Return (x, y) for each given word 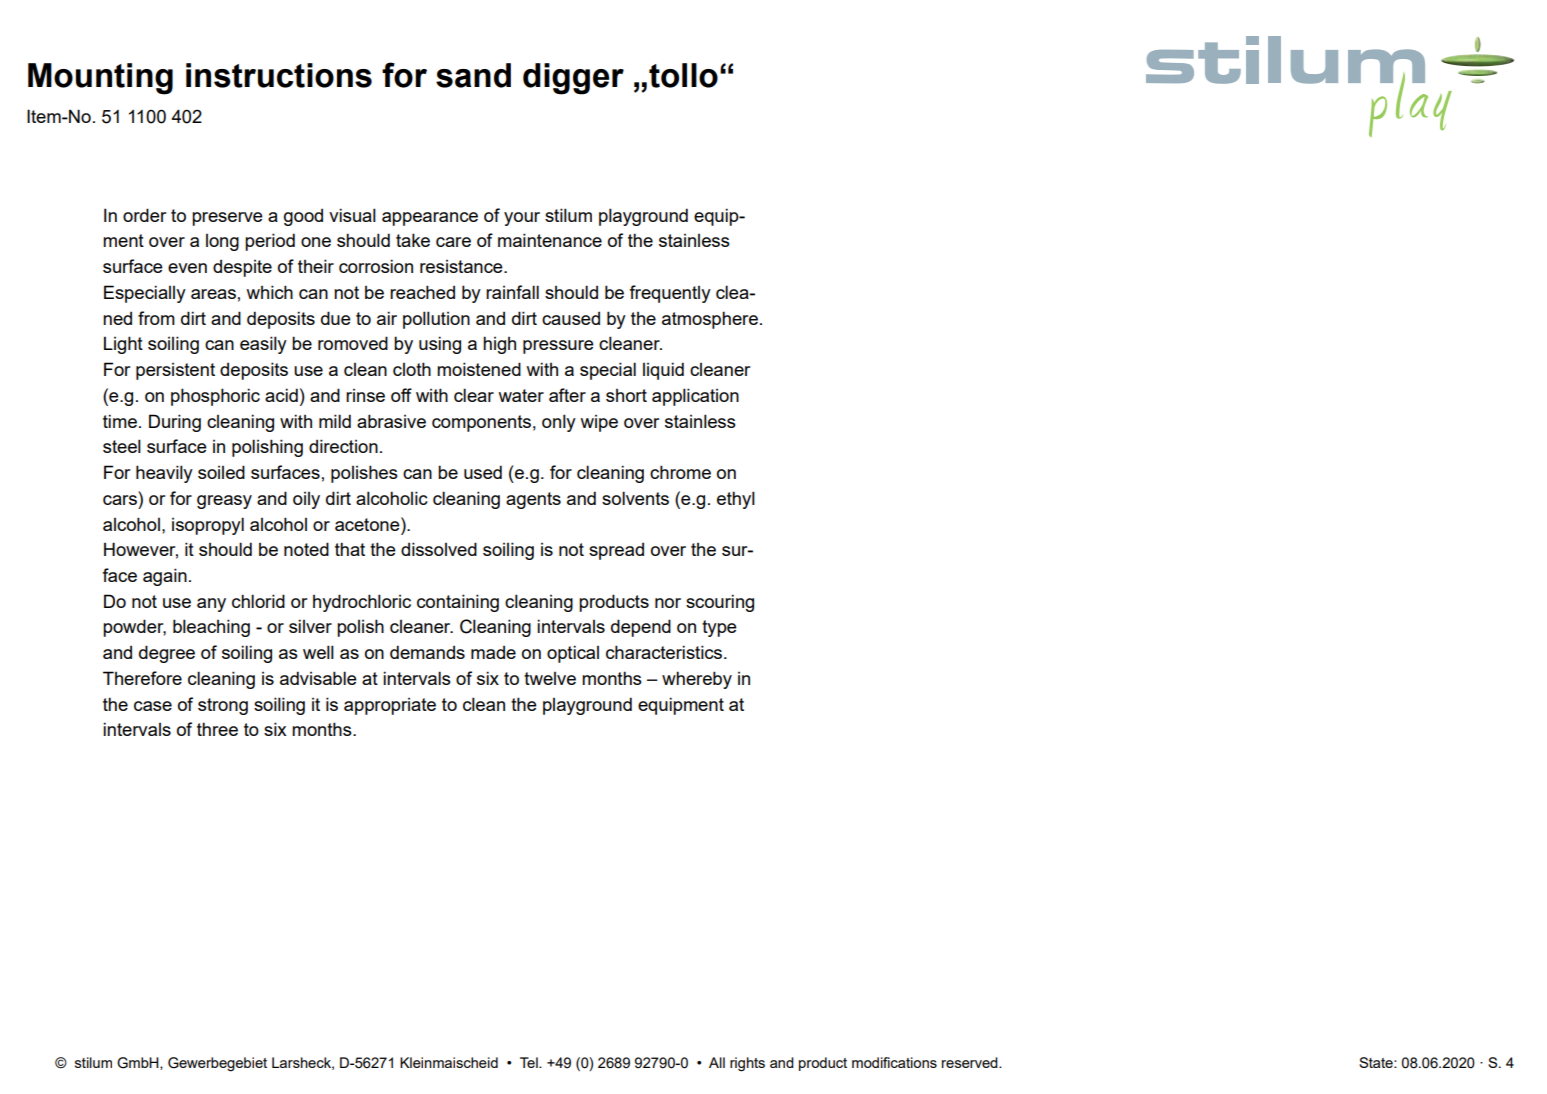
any (211, 605)
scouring (720, 603)
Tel (530, 1062)
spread (616, 551)
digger (573, 79)
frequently (670, 294)
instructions (279, 75)
